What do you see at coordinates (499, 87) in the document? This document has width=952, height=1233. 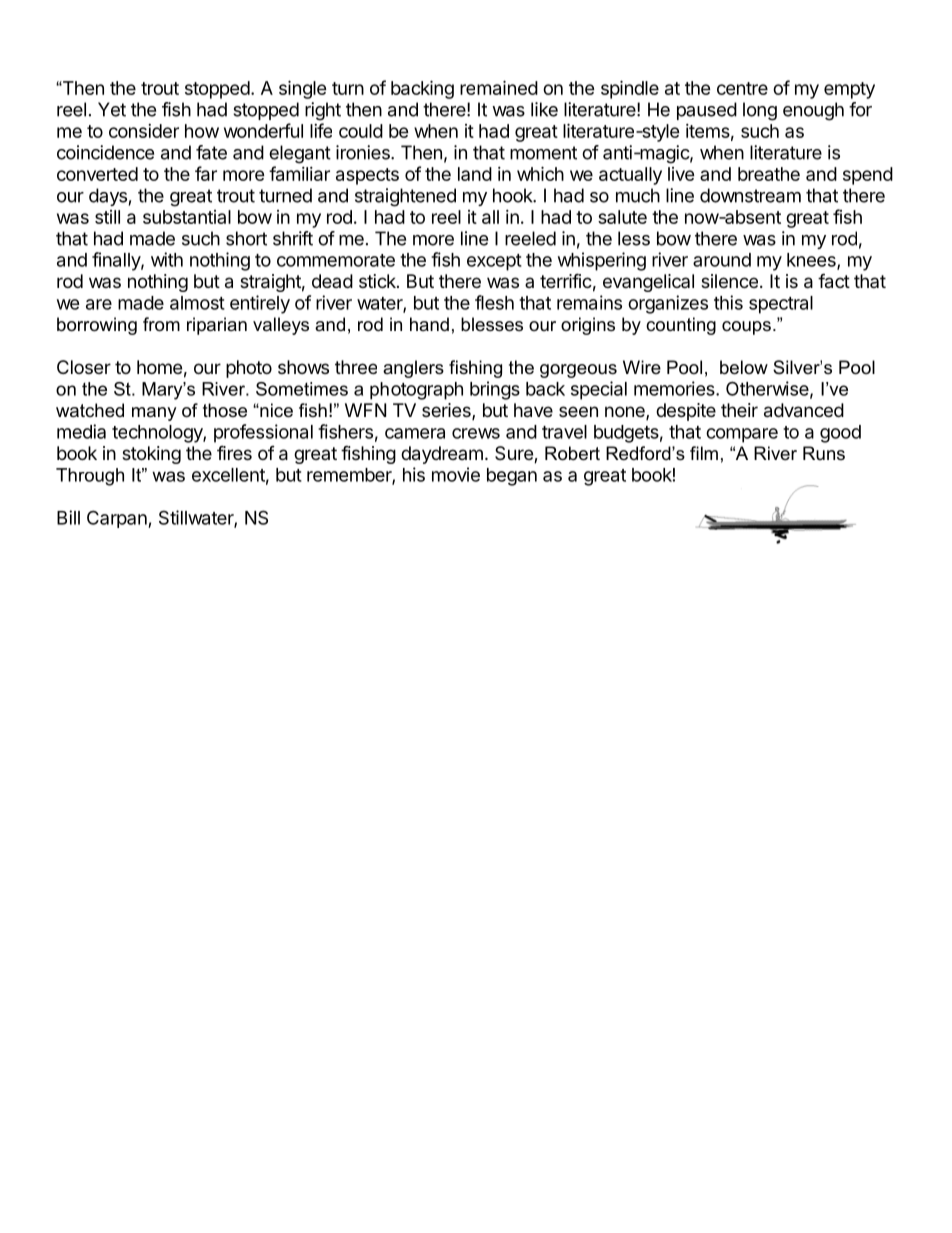 I see `remained` at bounding box center [499, 87].
